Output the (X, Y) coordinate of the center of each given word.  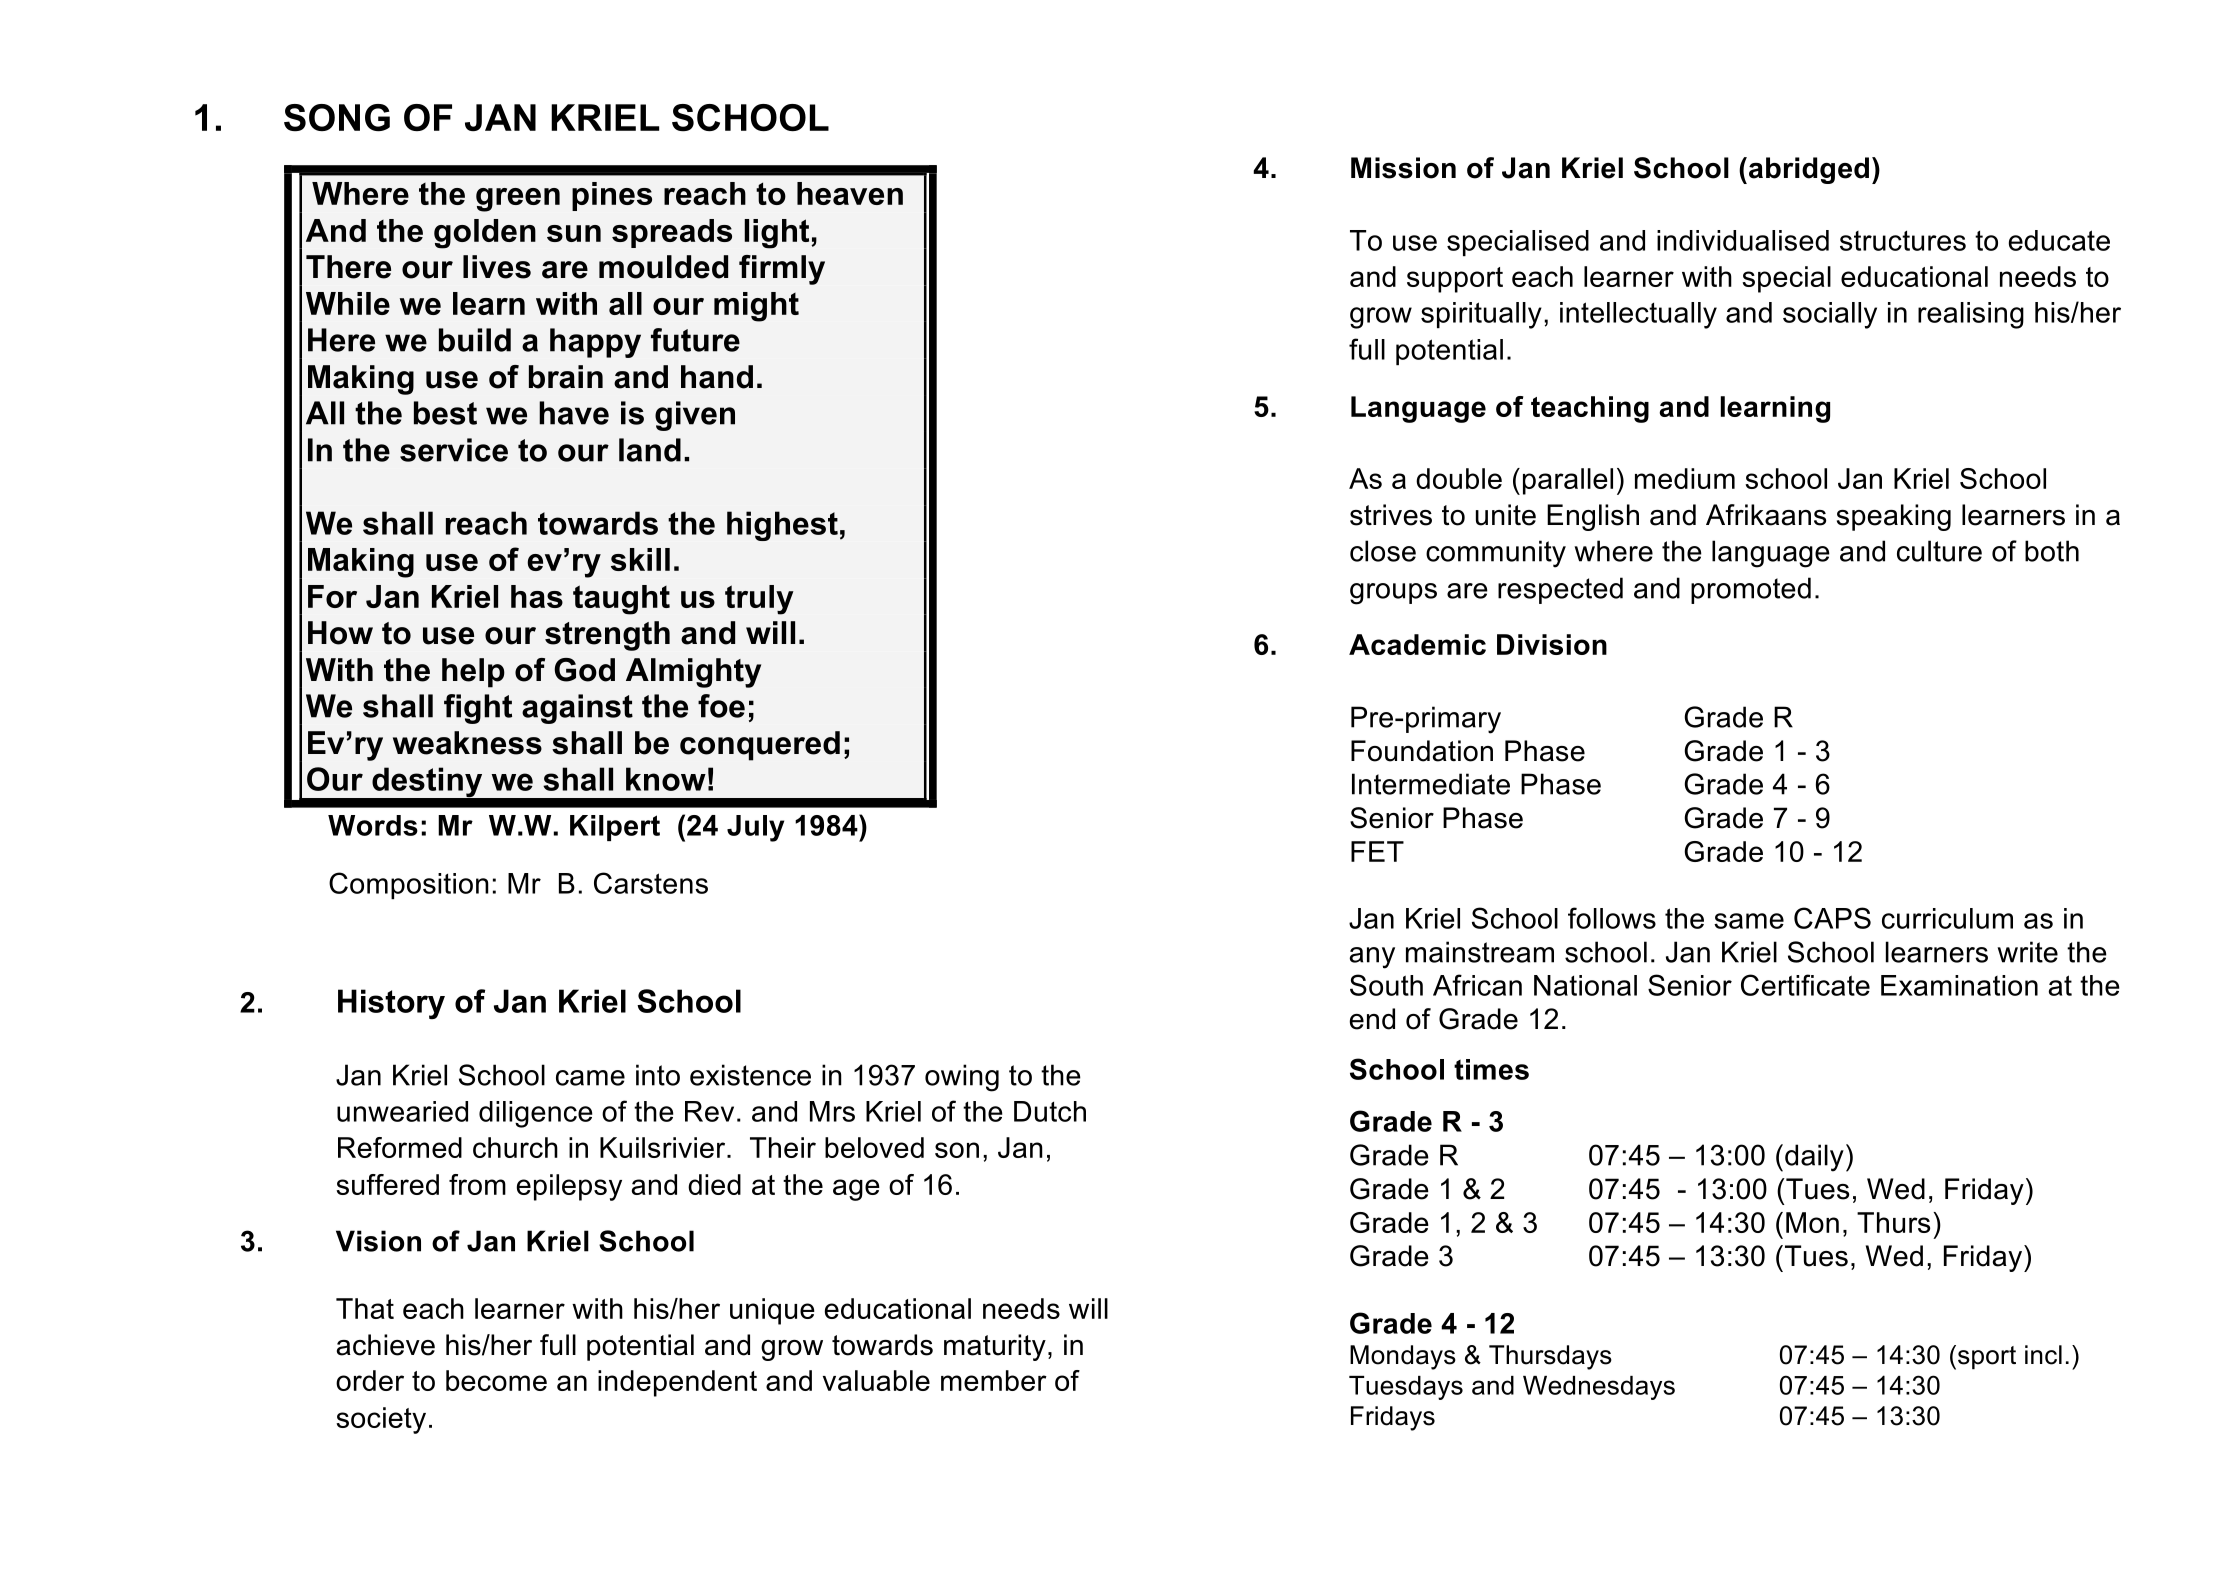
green (518, 200)
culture (1939, 551)
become (496, 1380)
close (1383, 551)
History (391, 1004)
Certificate (1805, 985)
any (1372, 958)
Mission (1403, 168)
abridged (1809, 170)
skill (640, 559)
